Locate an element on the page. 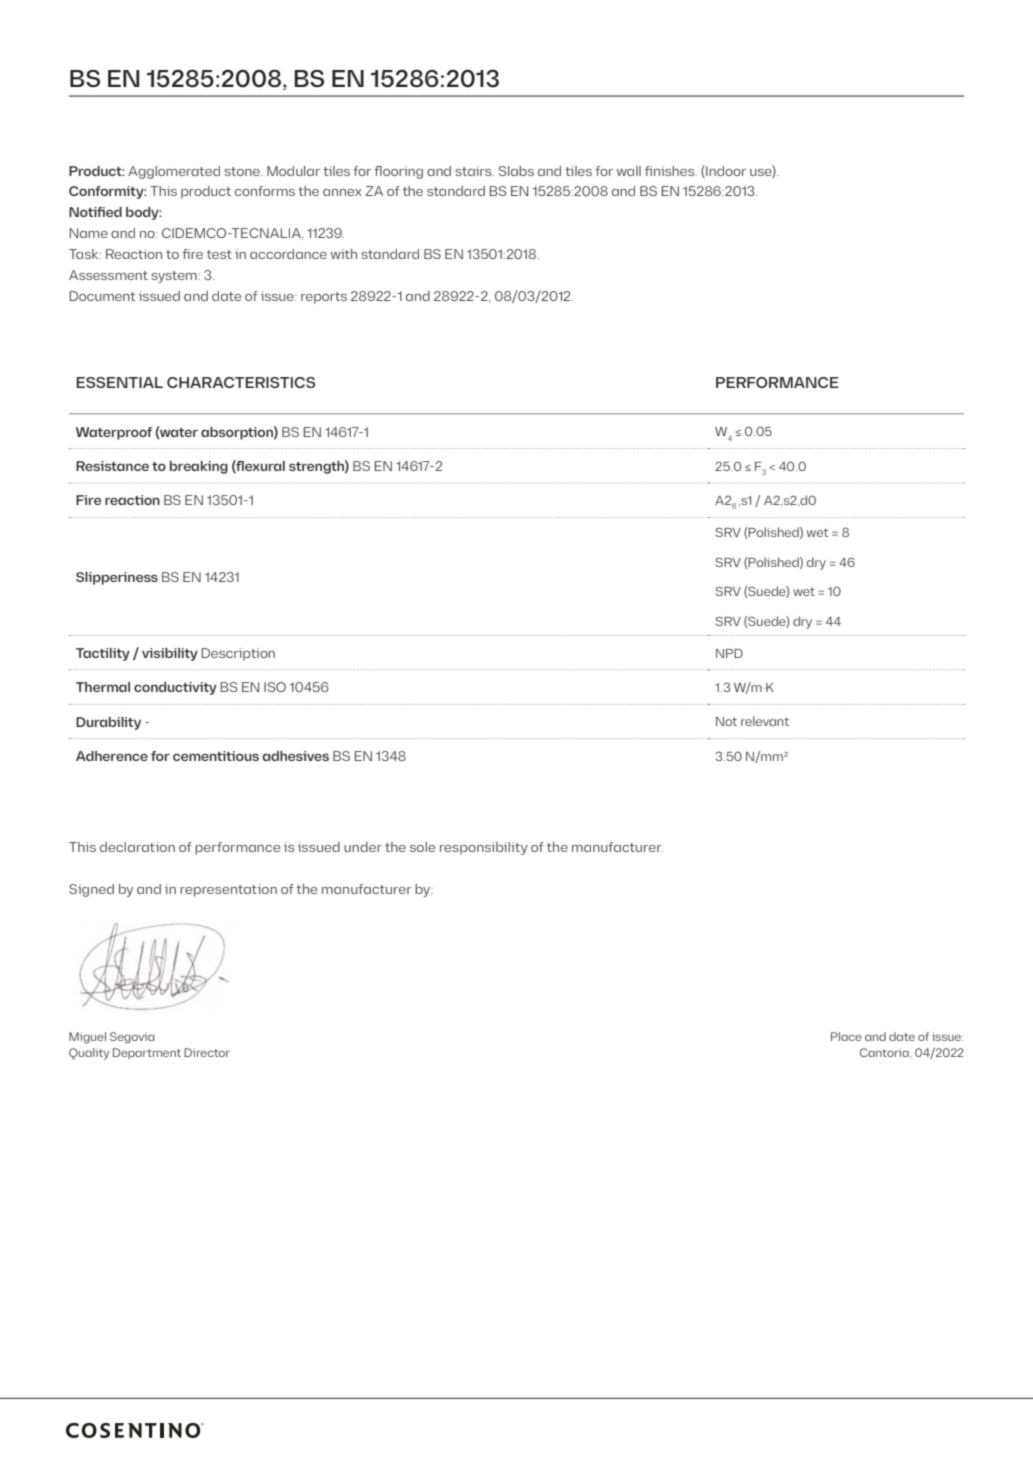  Place is located at coordinates (846, 1036).
